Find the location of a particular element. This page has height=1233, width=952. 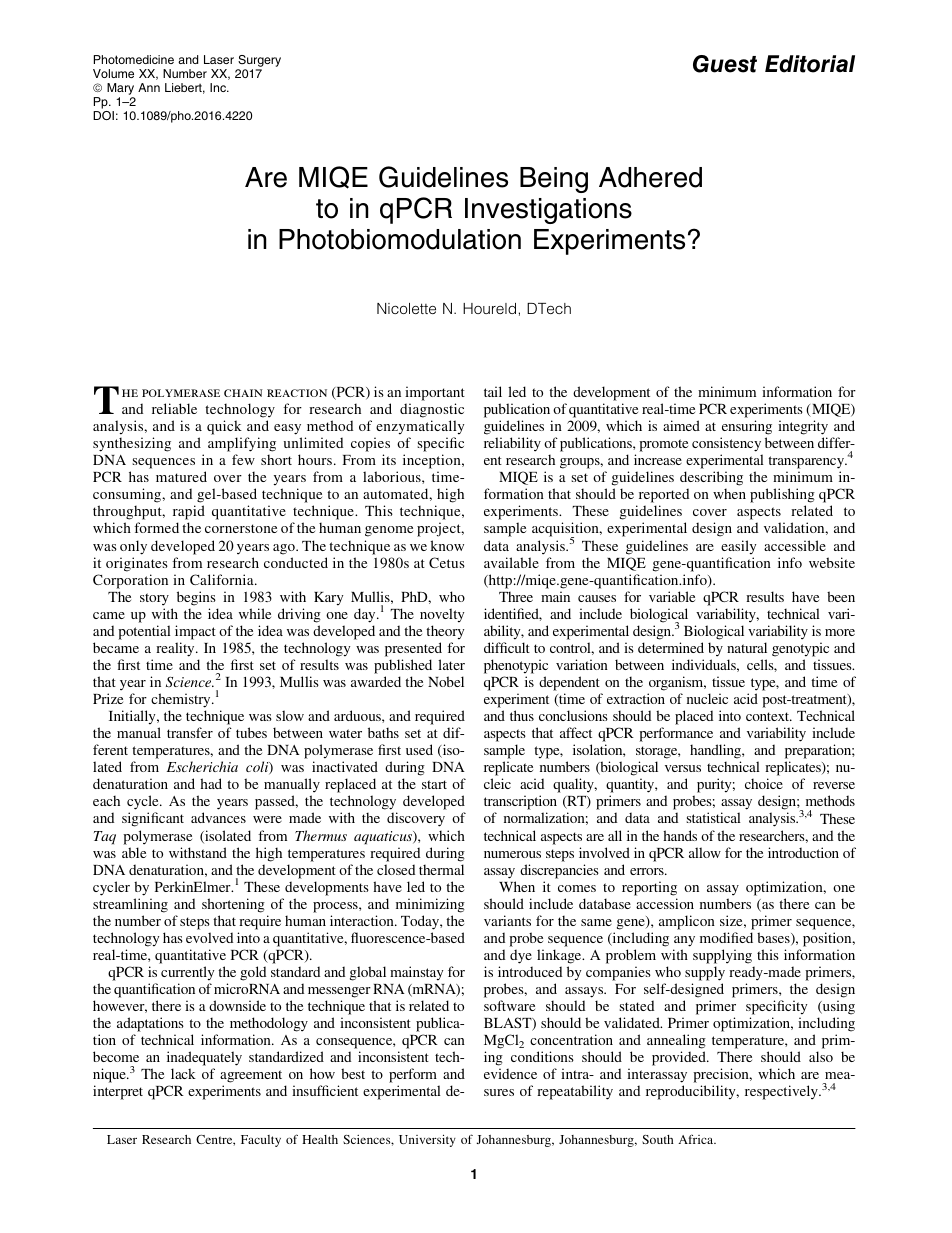

Guest is located at coordinates (725, 64).
